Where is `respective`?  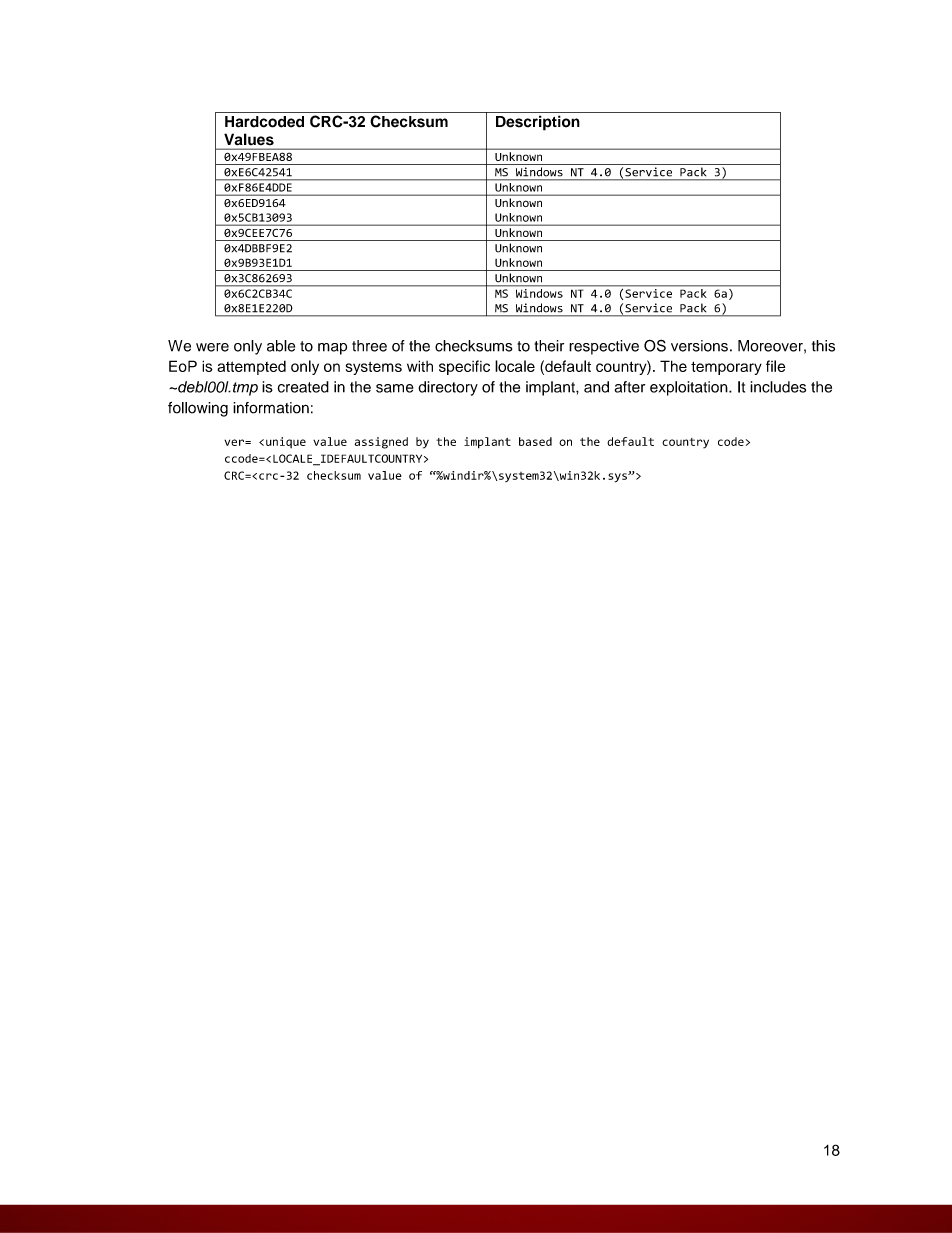
respective is located at coordinates (604, 347).
